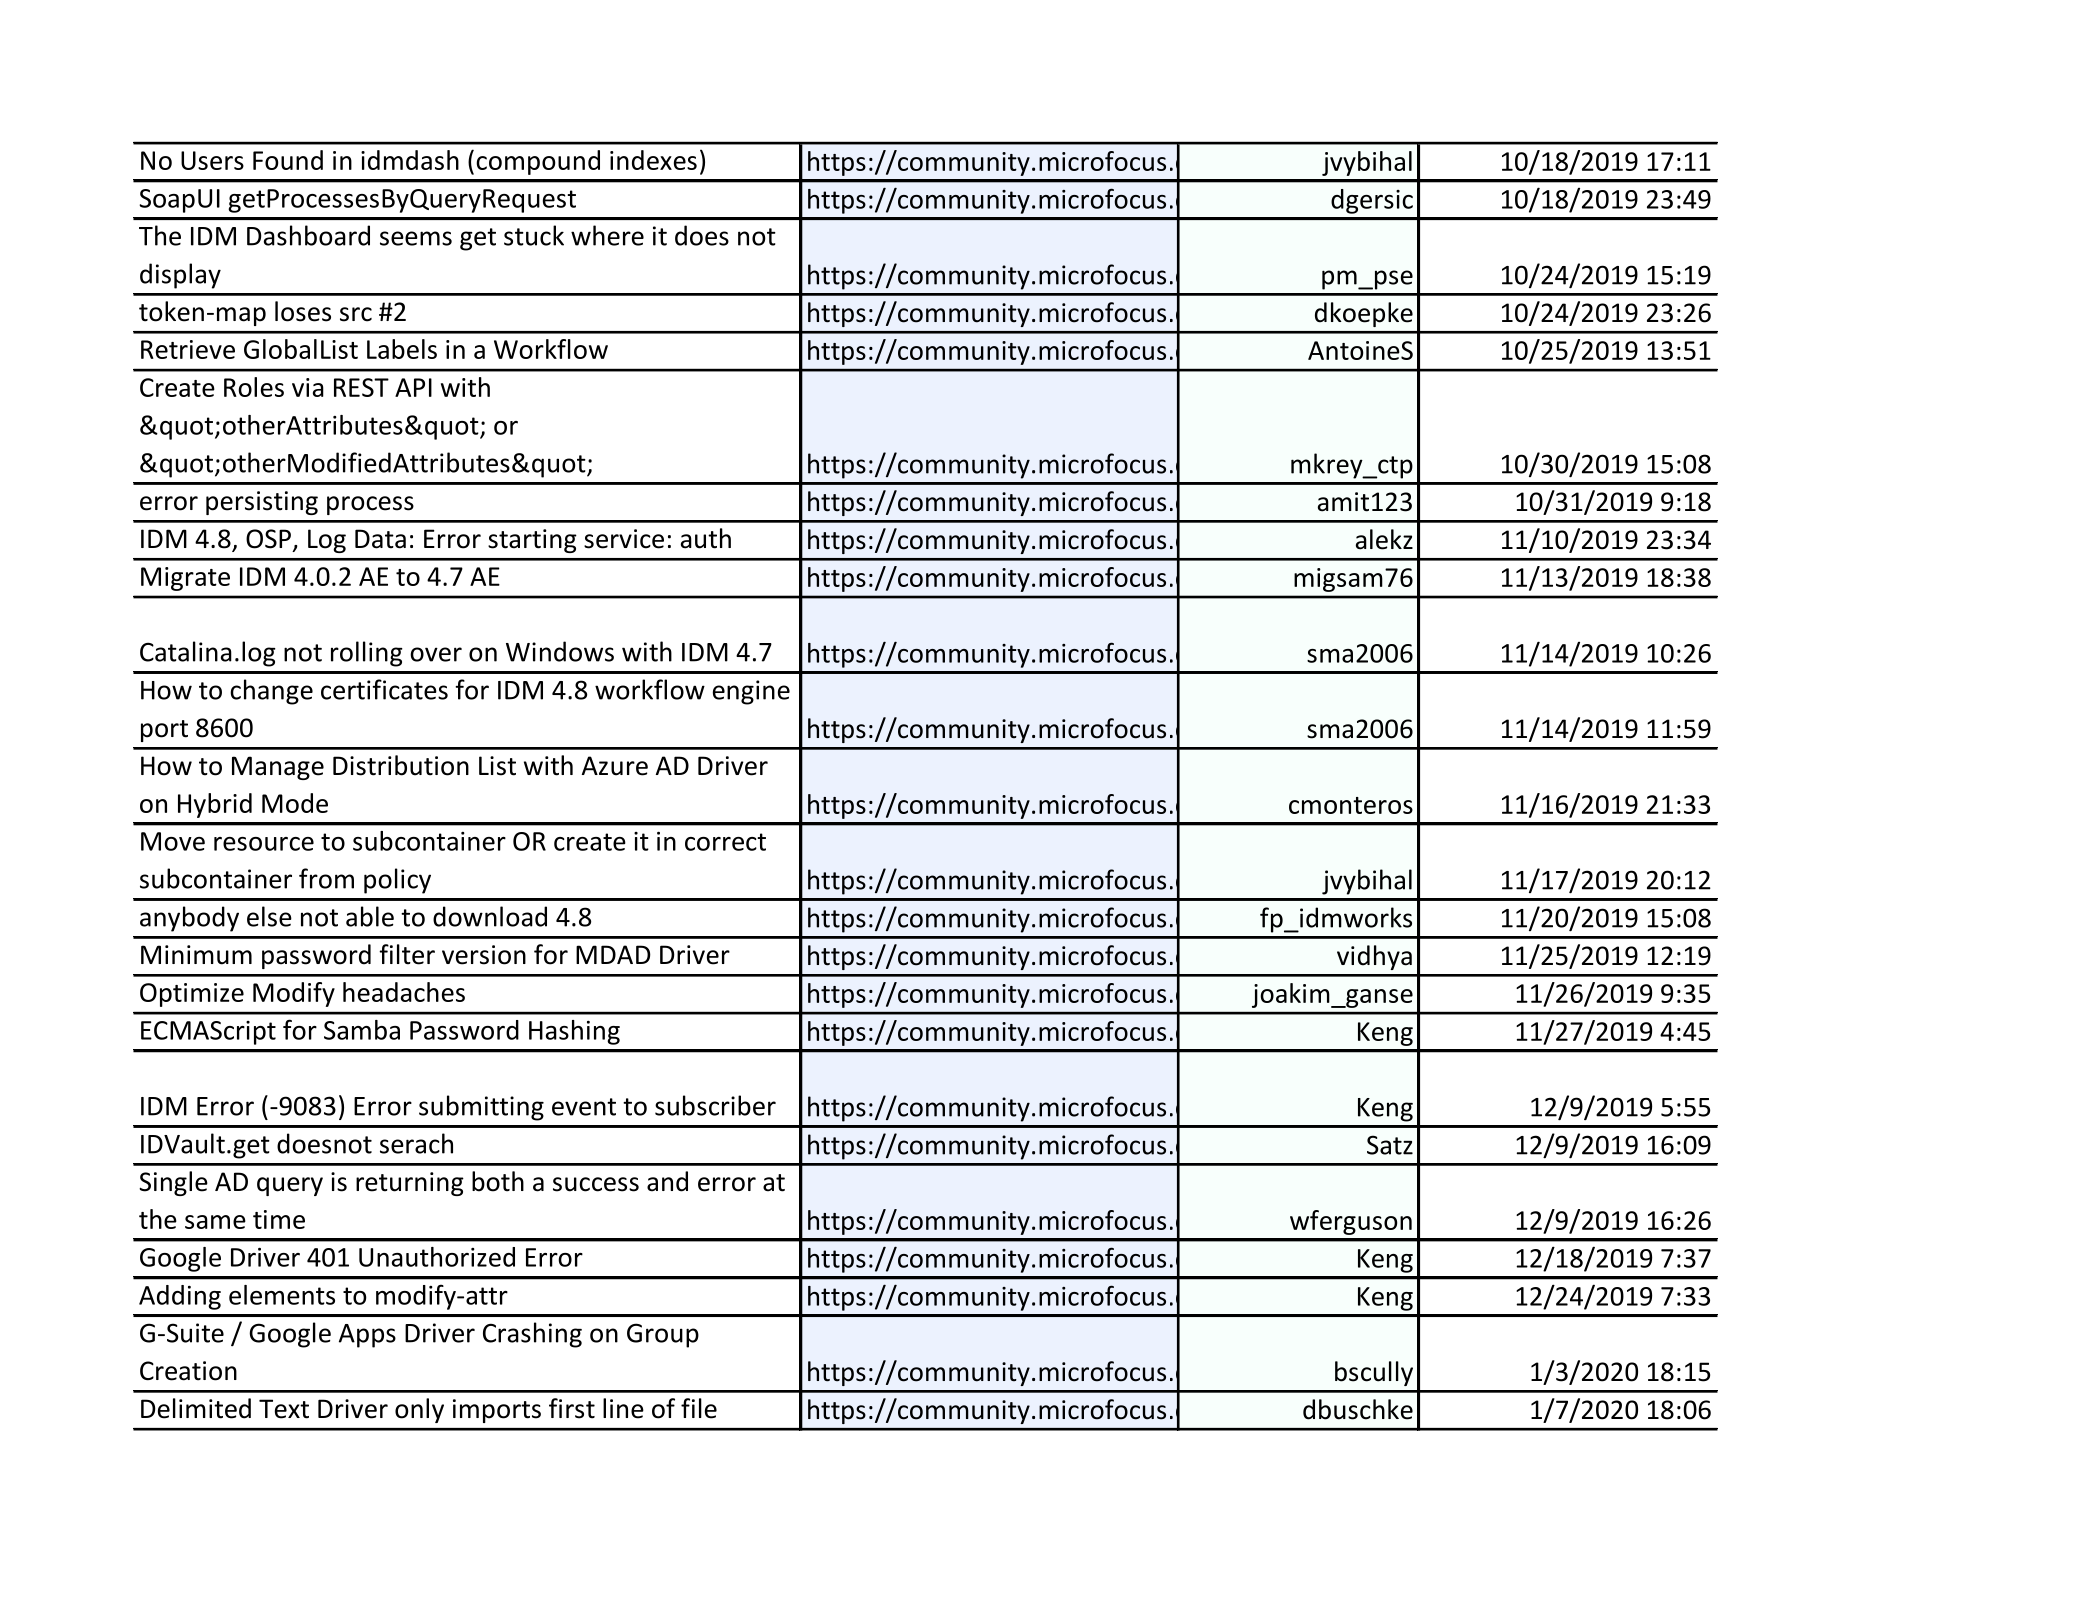 This image has height=1607, width=2080. Describe the element at coordinates (215, 1222) in the image. I see `same` at that location.
